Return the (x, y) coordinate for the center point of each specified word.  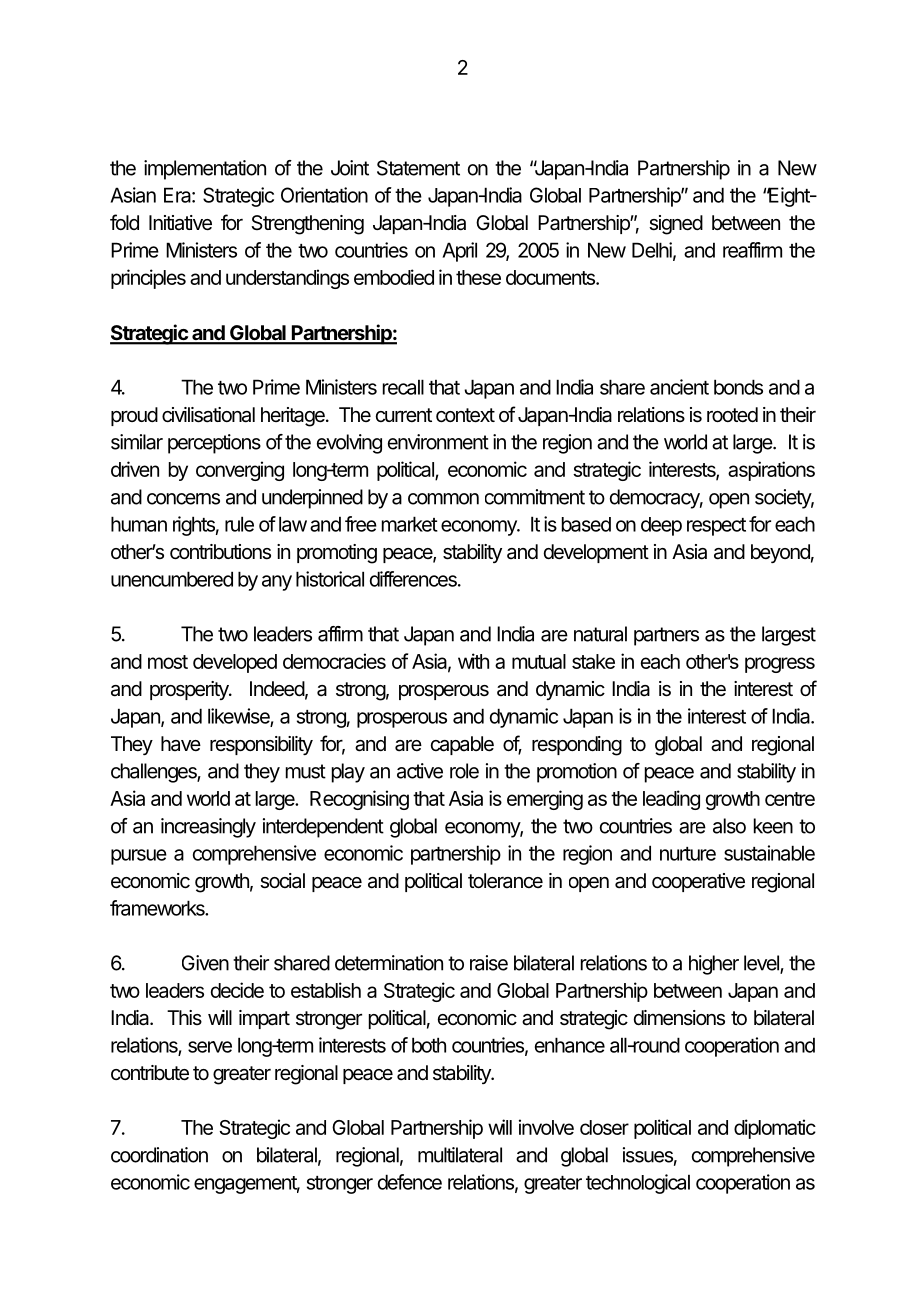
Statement (418, 168)
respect (716, 527)
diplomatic (775, 1129)
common (443, 499)
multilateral (460, 1155)
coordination (159, 1155)
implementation (205, 170)
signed (676, 225)
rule (239, 524)
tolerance (505, 881)
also (729, 826)
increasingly (208, 828)
